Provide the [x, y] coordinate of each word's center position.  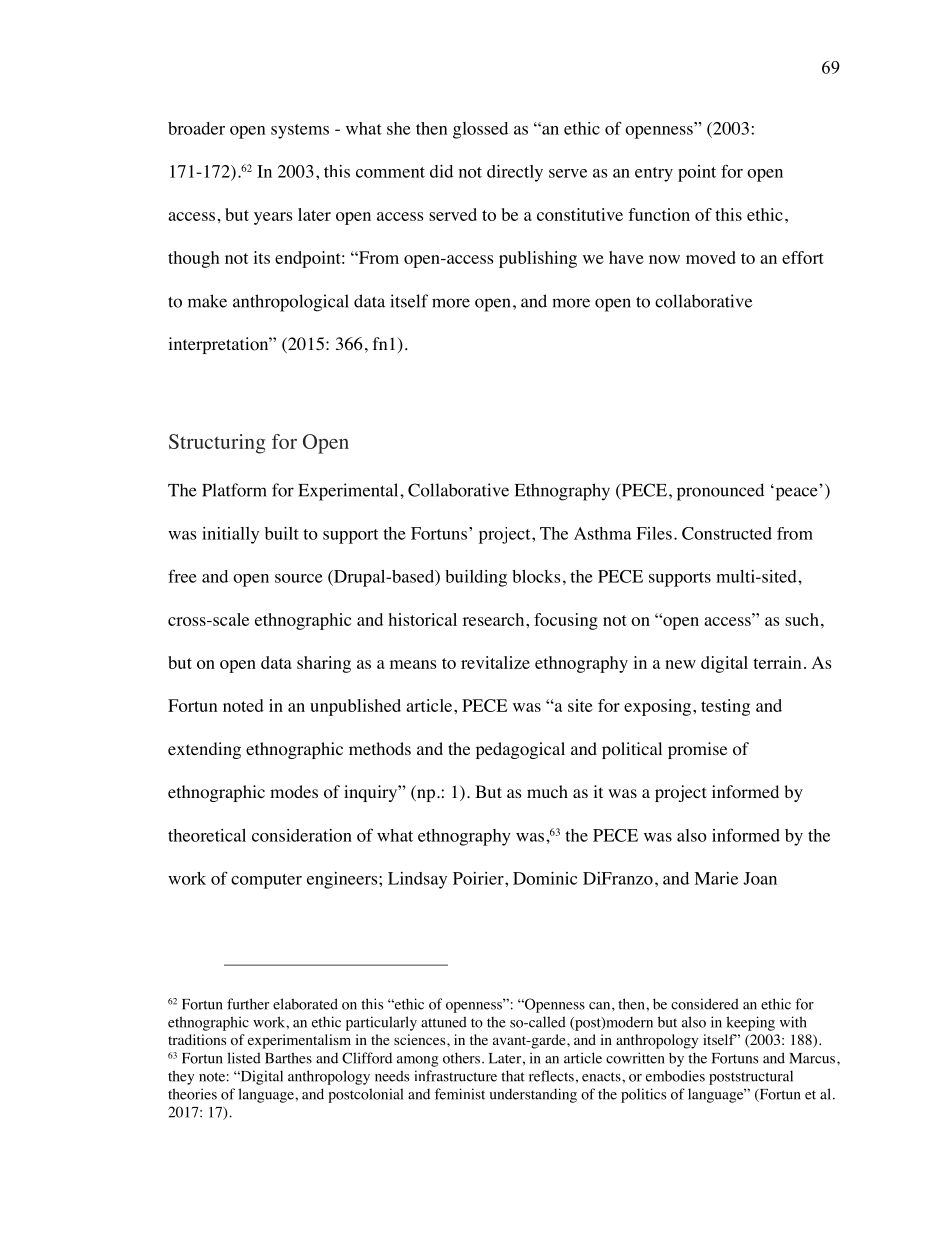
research [495, 619]
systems [300, 131]
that [513, 1076]
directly [515, 173]
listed [244, 1058]
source [299, 578]
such [802, 619]
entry [654, 174]
